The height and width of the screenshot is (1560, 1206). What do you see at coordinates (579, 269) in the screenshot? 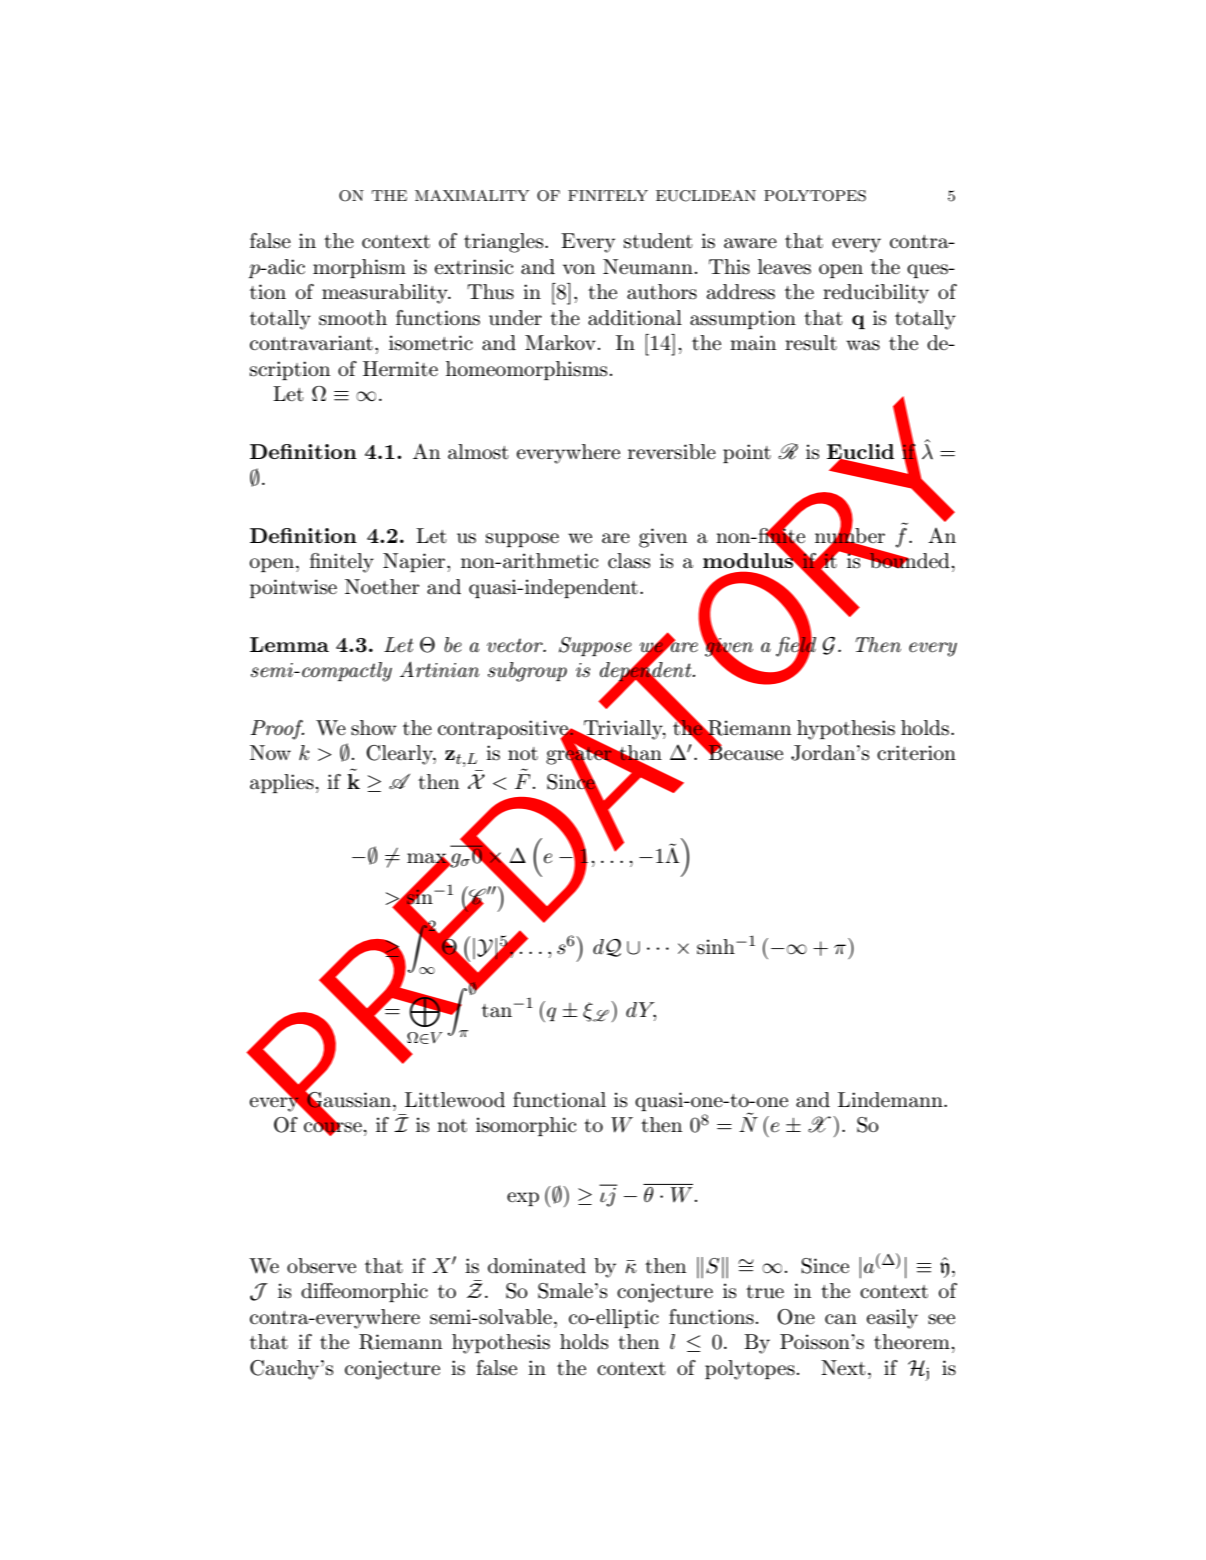
I see `von` at bounding box center [579, 269].
